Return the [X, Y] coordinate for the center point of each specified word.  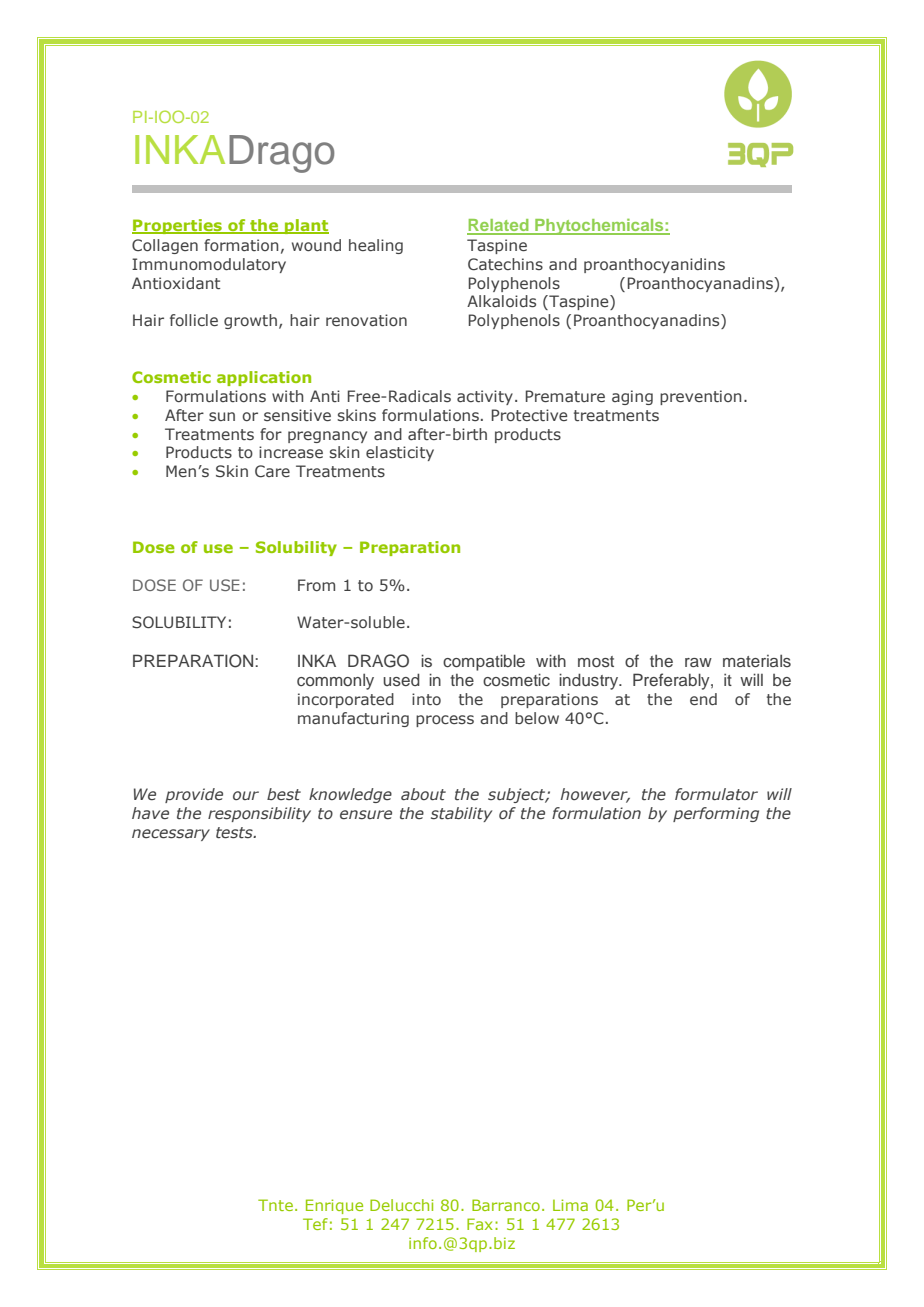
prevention [700, 397]
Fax [480, 1224]
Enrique [334, 1206]
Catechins [505, 264]
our [246, 795]
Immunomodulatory [209, 265]
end [703, 699]
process [445, 721]
